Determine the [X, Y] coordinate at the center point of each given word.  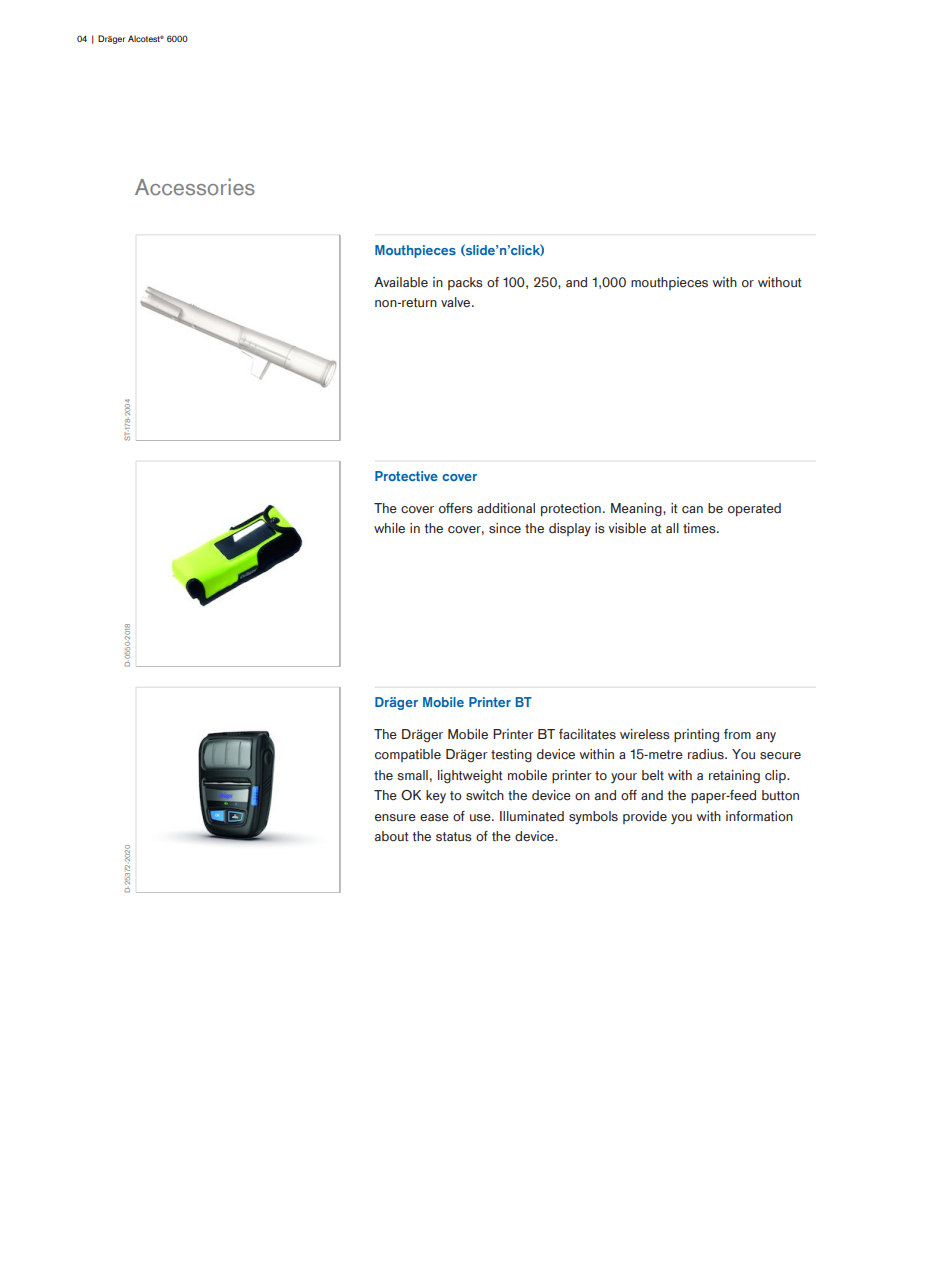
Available [401, 282]
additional [506, 508]
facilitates [587, 734]
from [737, 734]
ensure [395, 818]
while [389, 528]
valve [457, 302]
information [759, 816]
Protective [406, 476]
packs [465, 283]
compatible [408, 755]
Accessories [195, 187]
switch [485, 795]
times [700, 528]
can [692, 510]
